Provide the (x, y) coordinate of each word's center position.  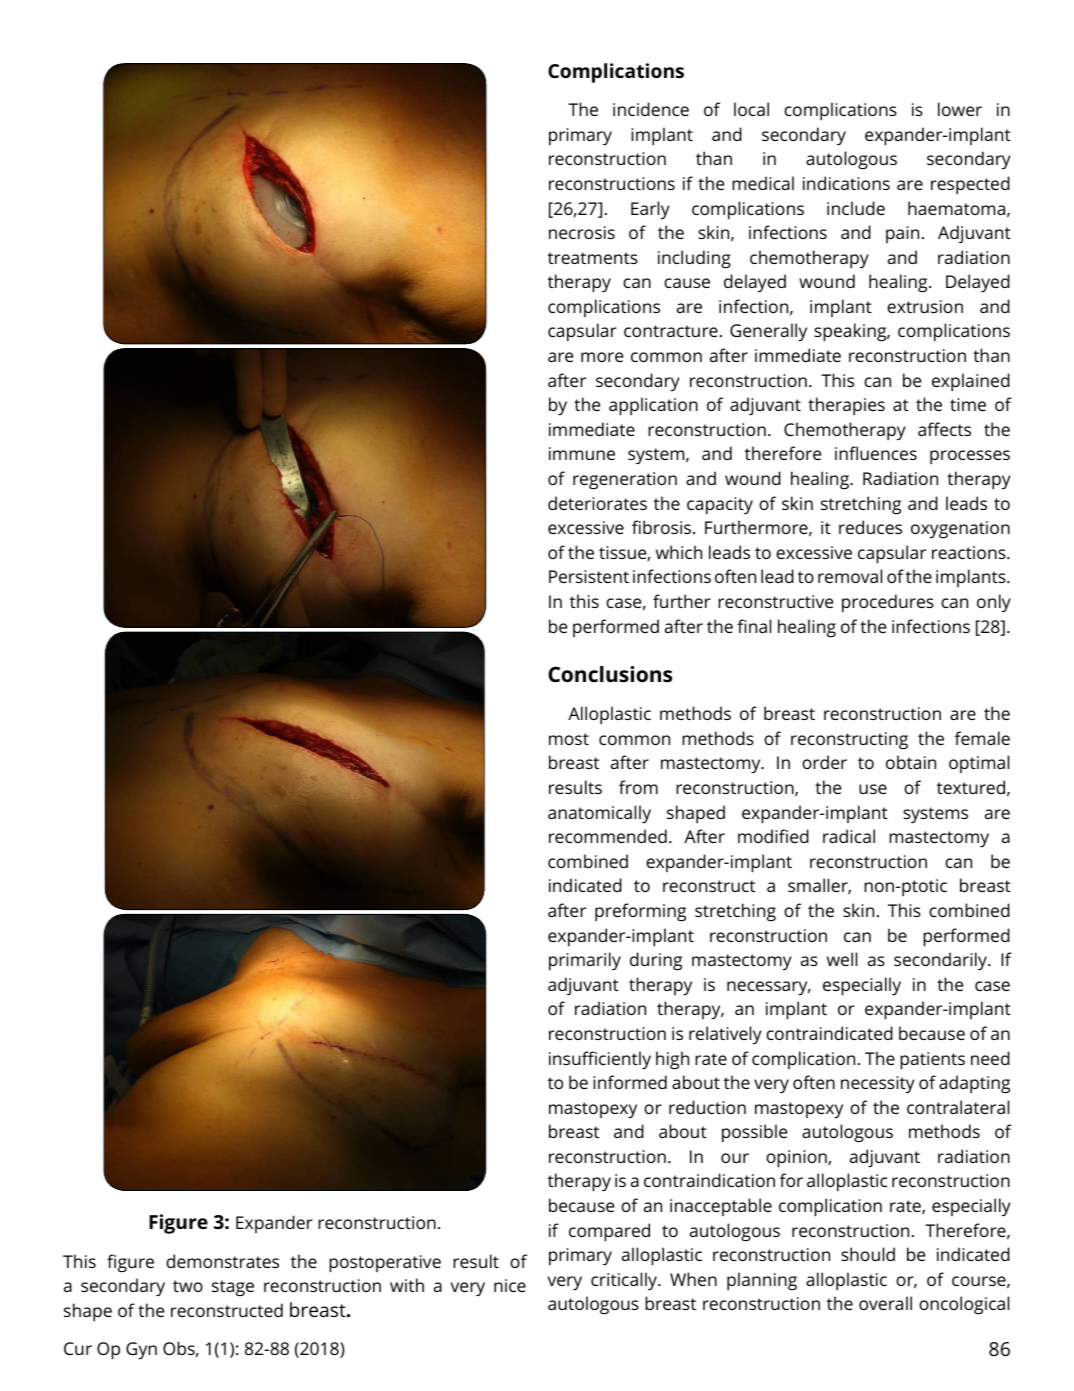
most (569, 739)
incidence (651, 109)
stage (233, 1288)
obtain (911, 762)
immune (582, 453)
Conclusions (610, 674)
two (188, 1286)
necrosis (582, 232)
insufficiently (600, 1060)
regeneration (625, 481)
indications (846, 183)
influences (876, 453)
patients (932, 1061)
